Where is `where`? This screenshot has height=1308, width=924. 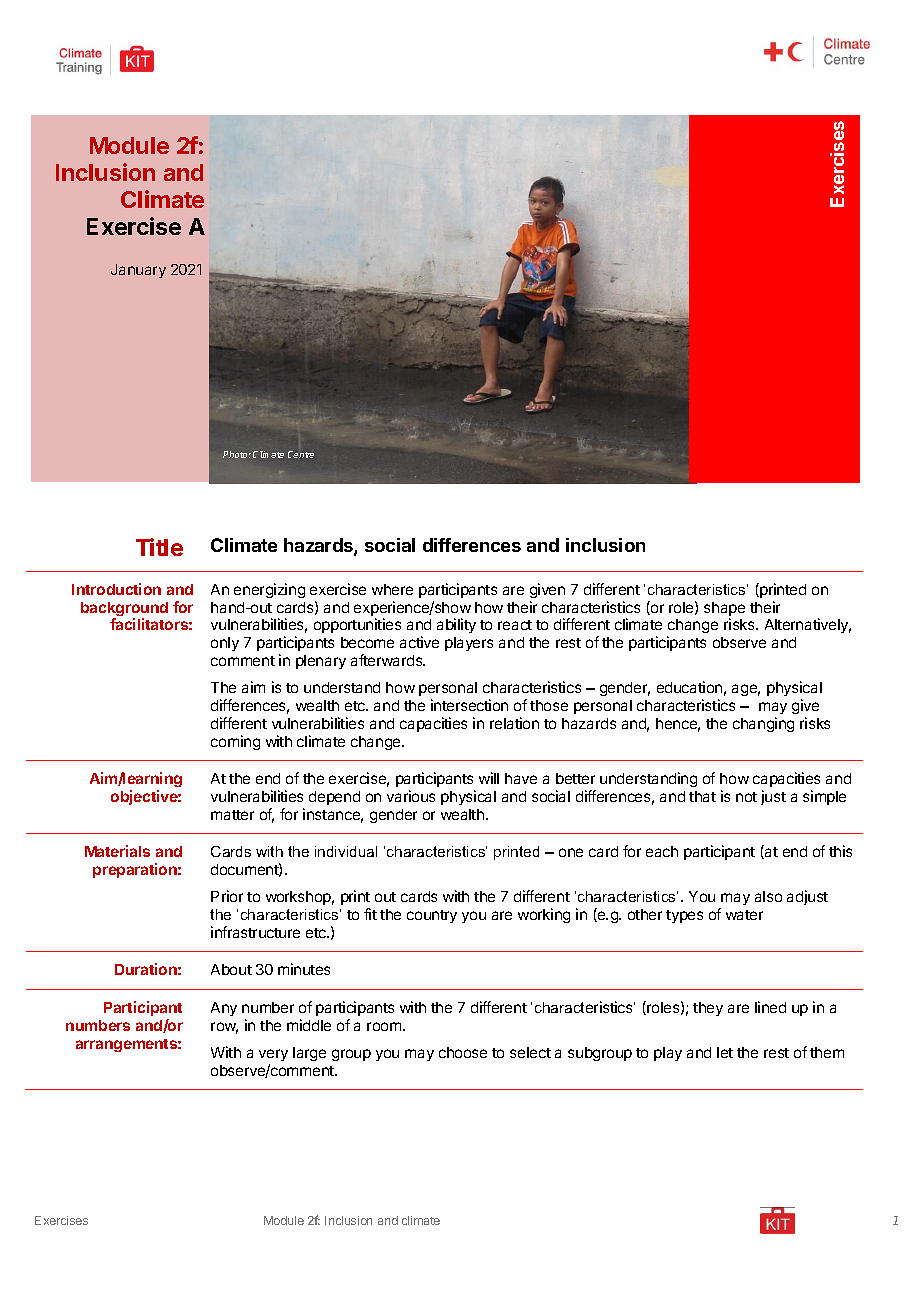
where is located at coordinates (392, 589).
